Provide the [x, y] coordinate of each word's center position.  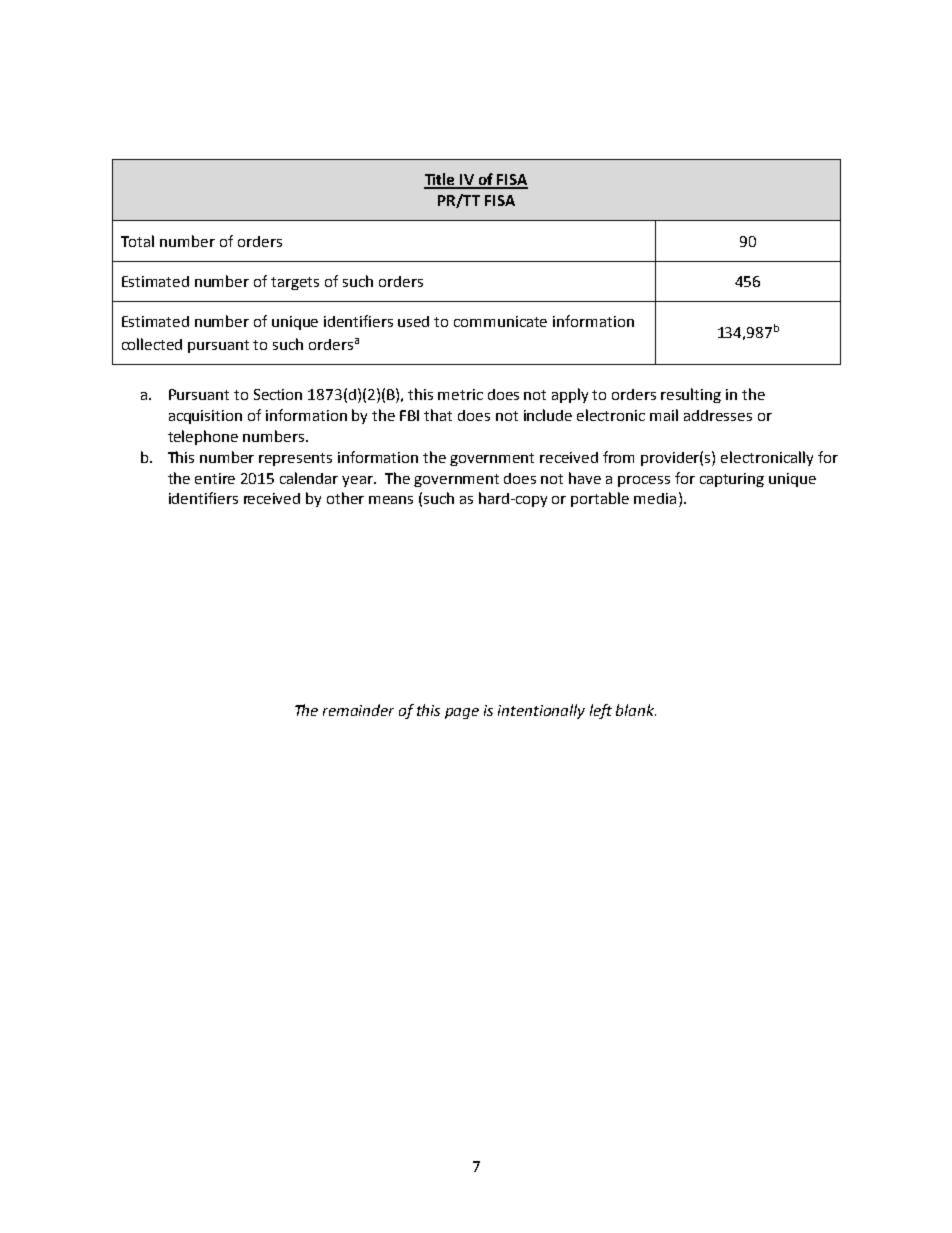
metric [460, 394]
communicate [500, 321]
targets [295, 283]
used [413, 321]
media [655, 498]
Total [137, 241]
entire [215, 478]
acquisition [205, 417]
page [462, 713]
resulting [691, 395]
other [345, 498]
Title [441, 180]
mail [664, 415]
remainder [358, 710]
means [391, 500]
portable [600, 499]
